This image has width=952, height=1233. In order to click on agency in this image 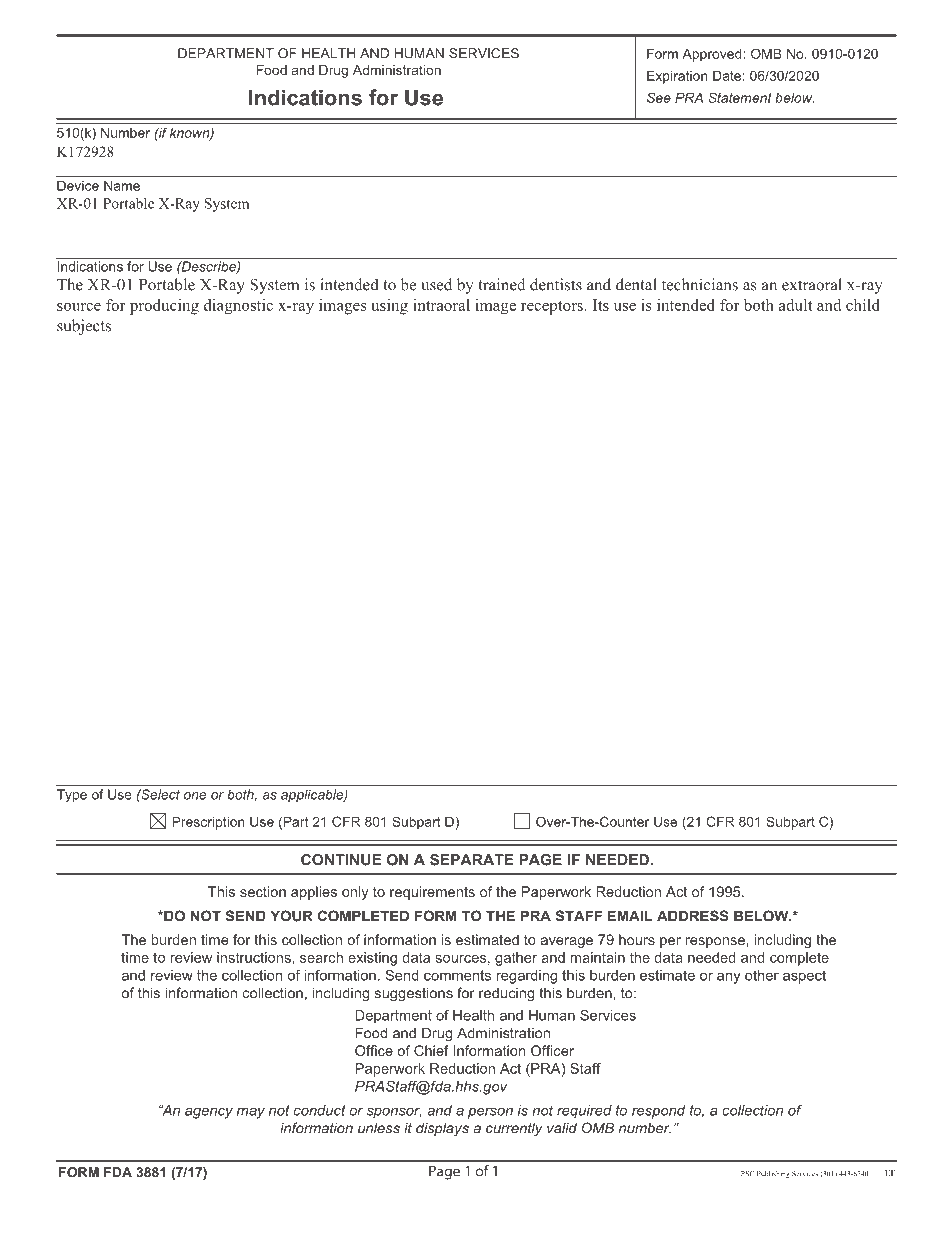, I will do `click(209, 1113)`.
